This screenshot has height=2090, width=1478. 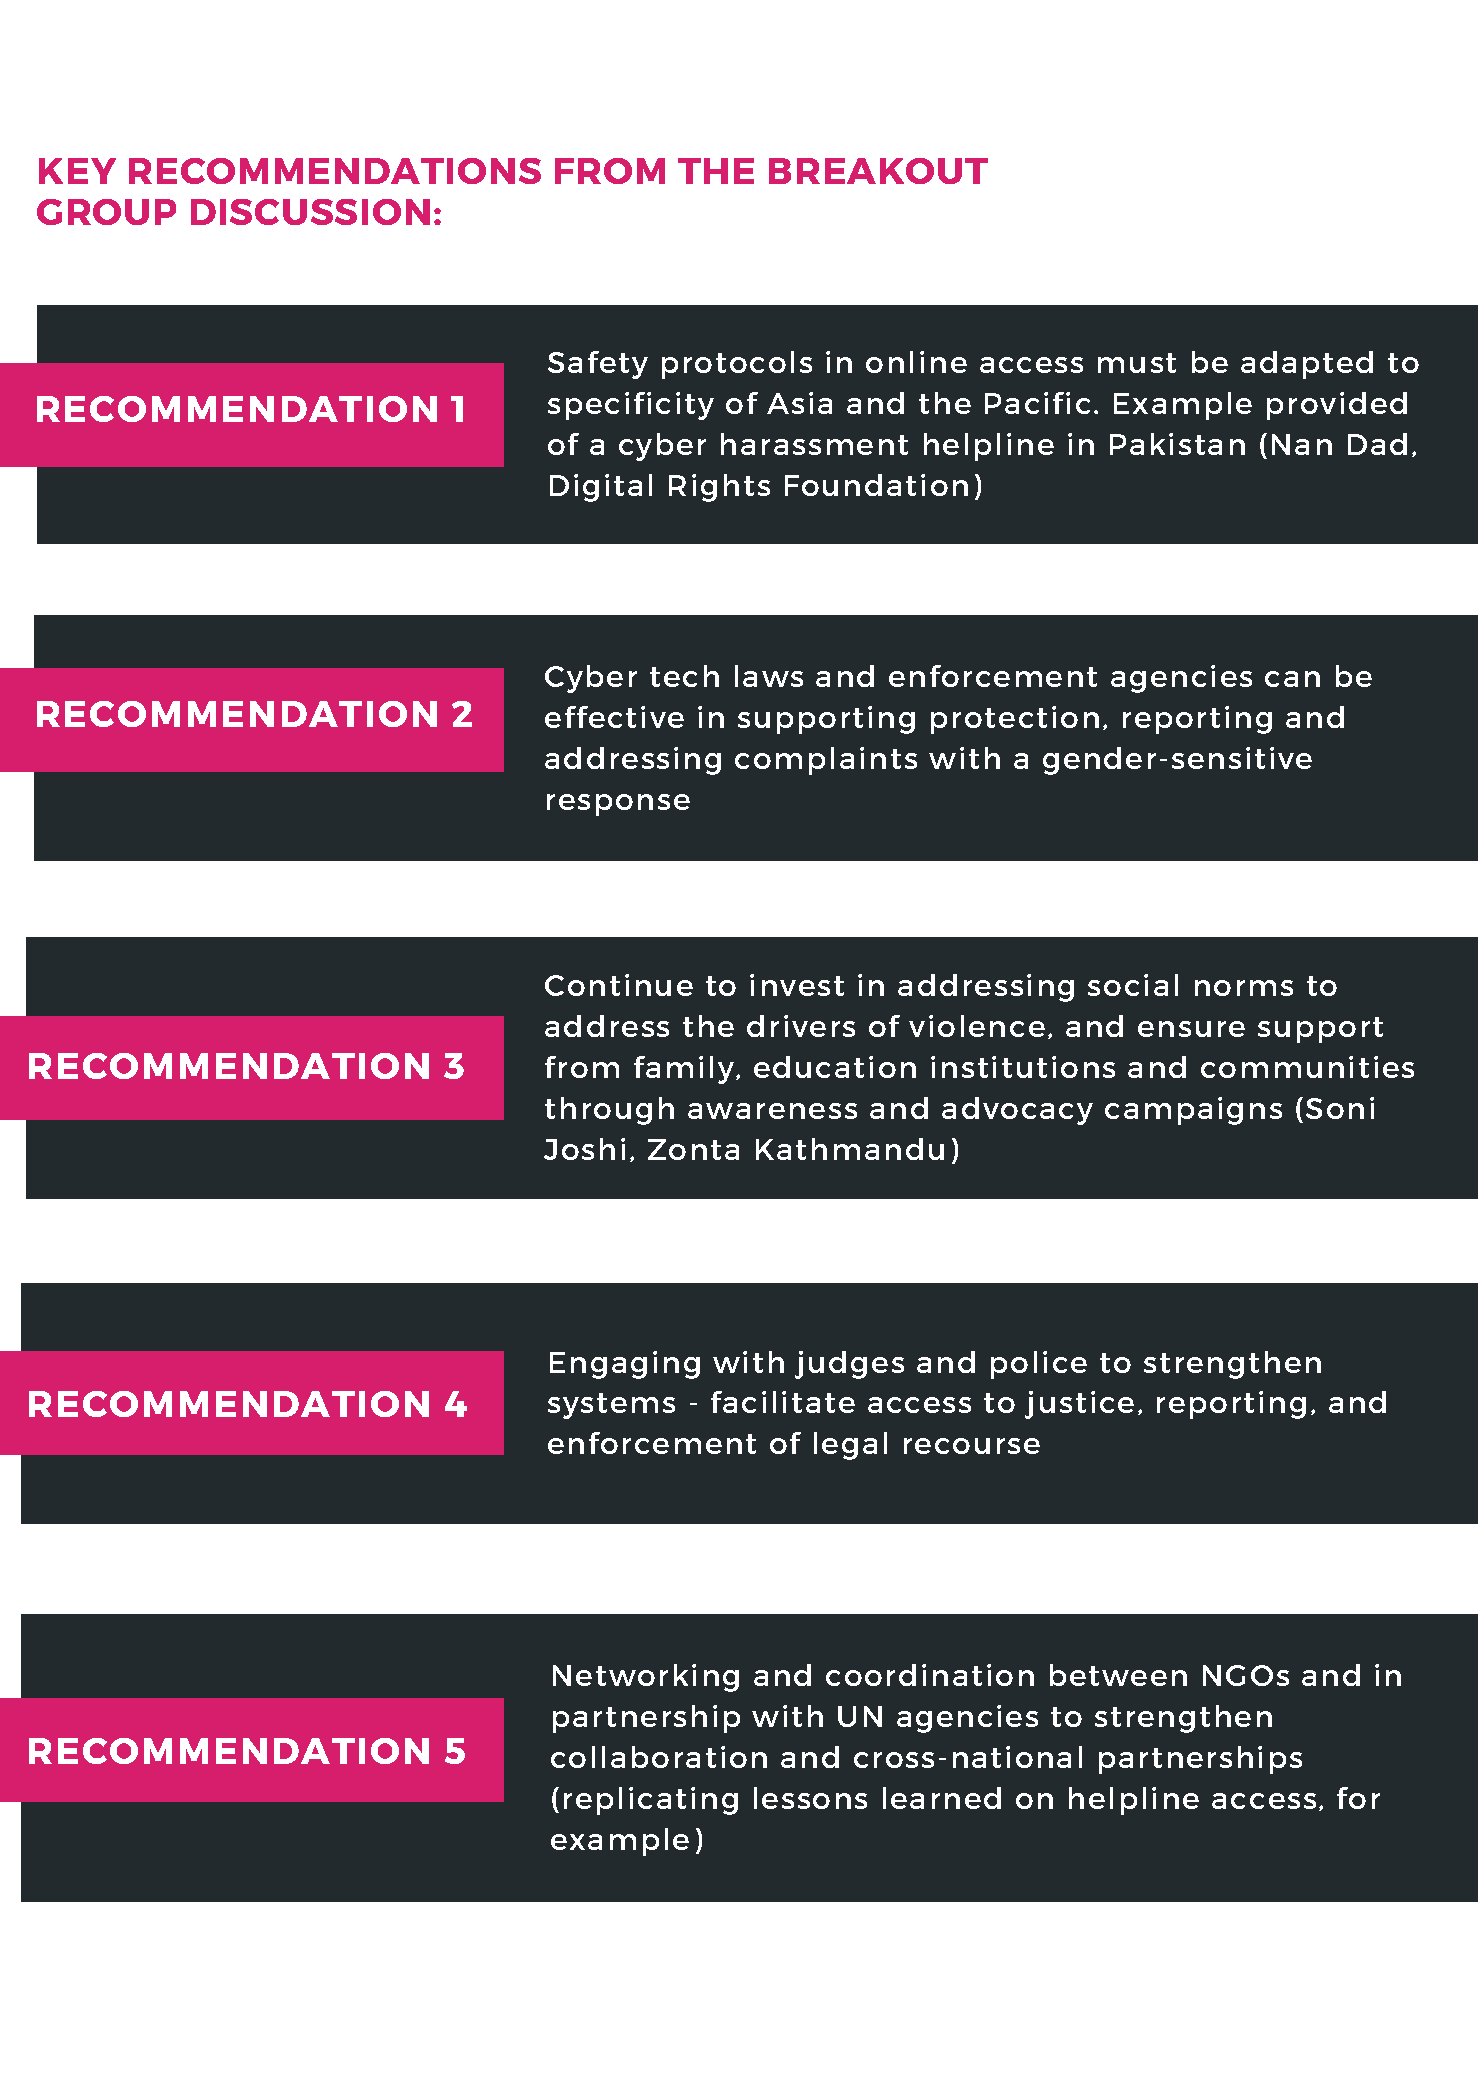 I want to click on replicating, so click(x=651, y=1801).
